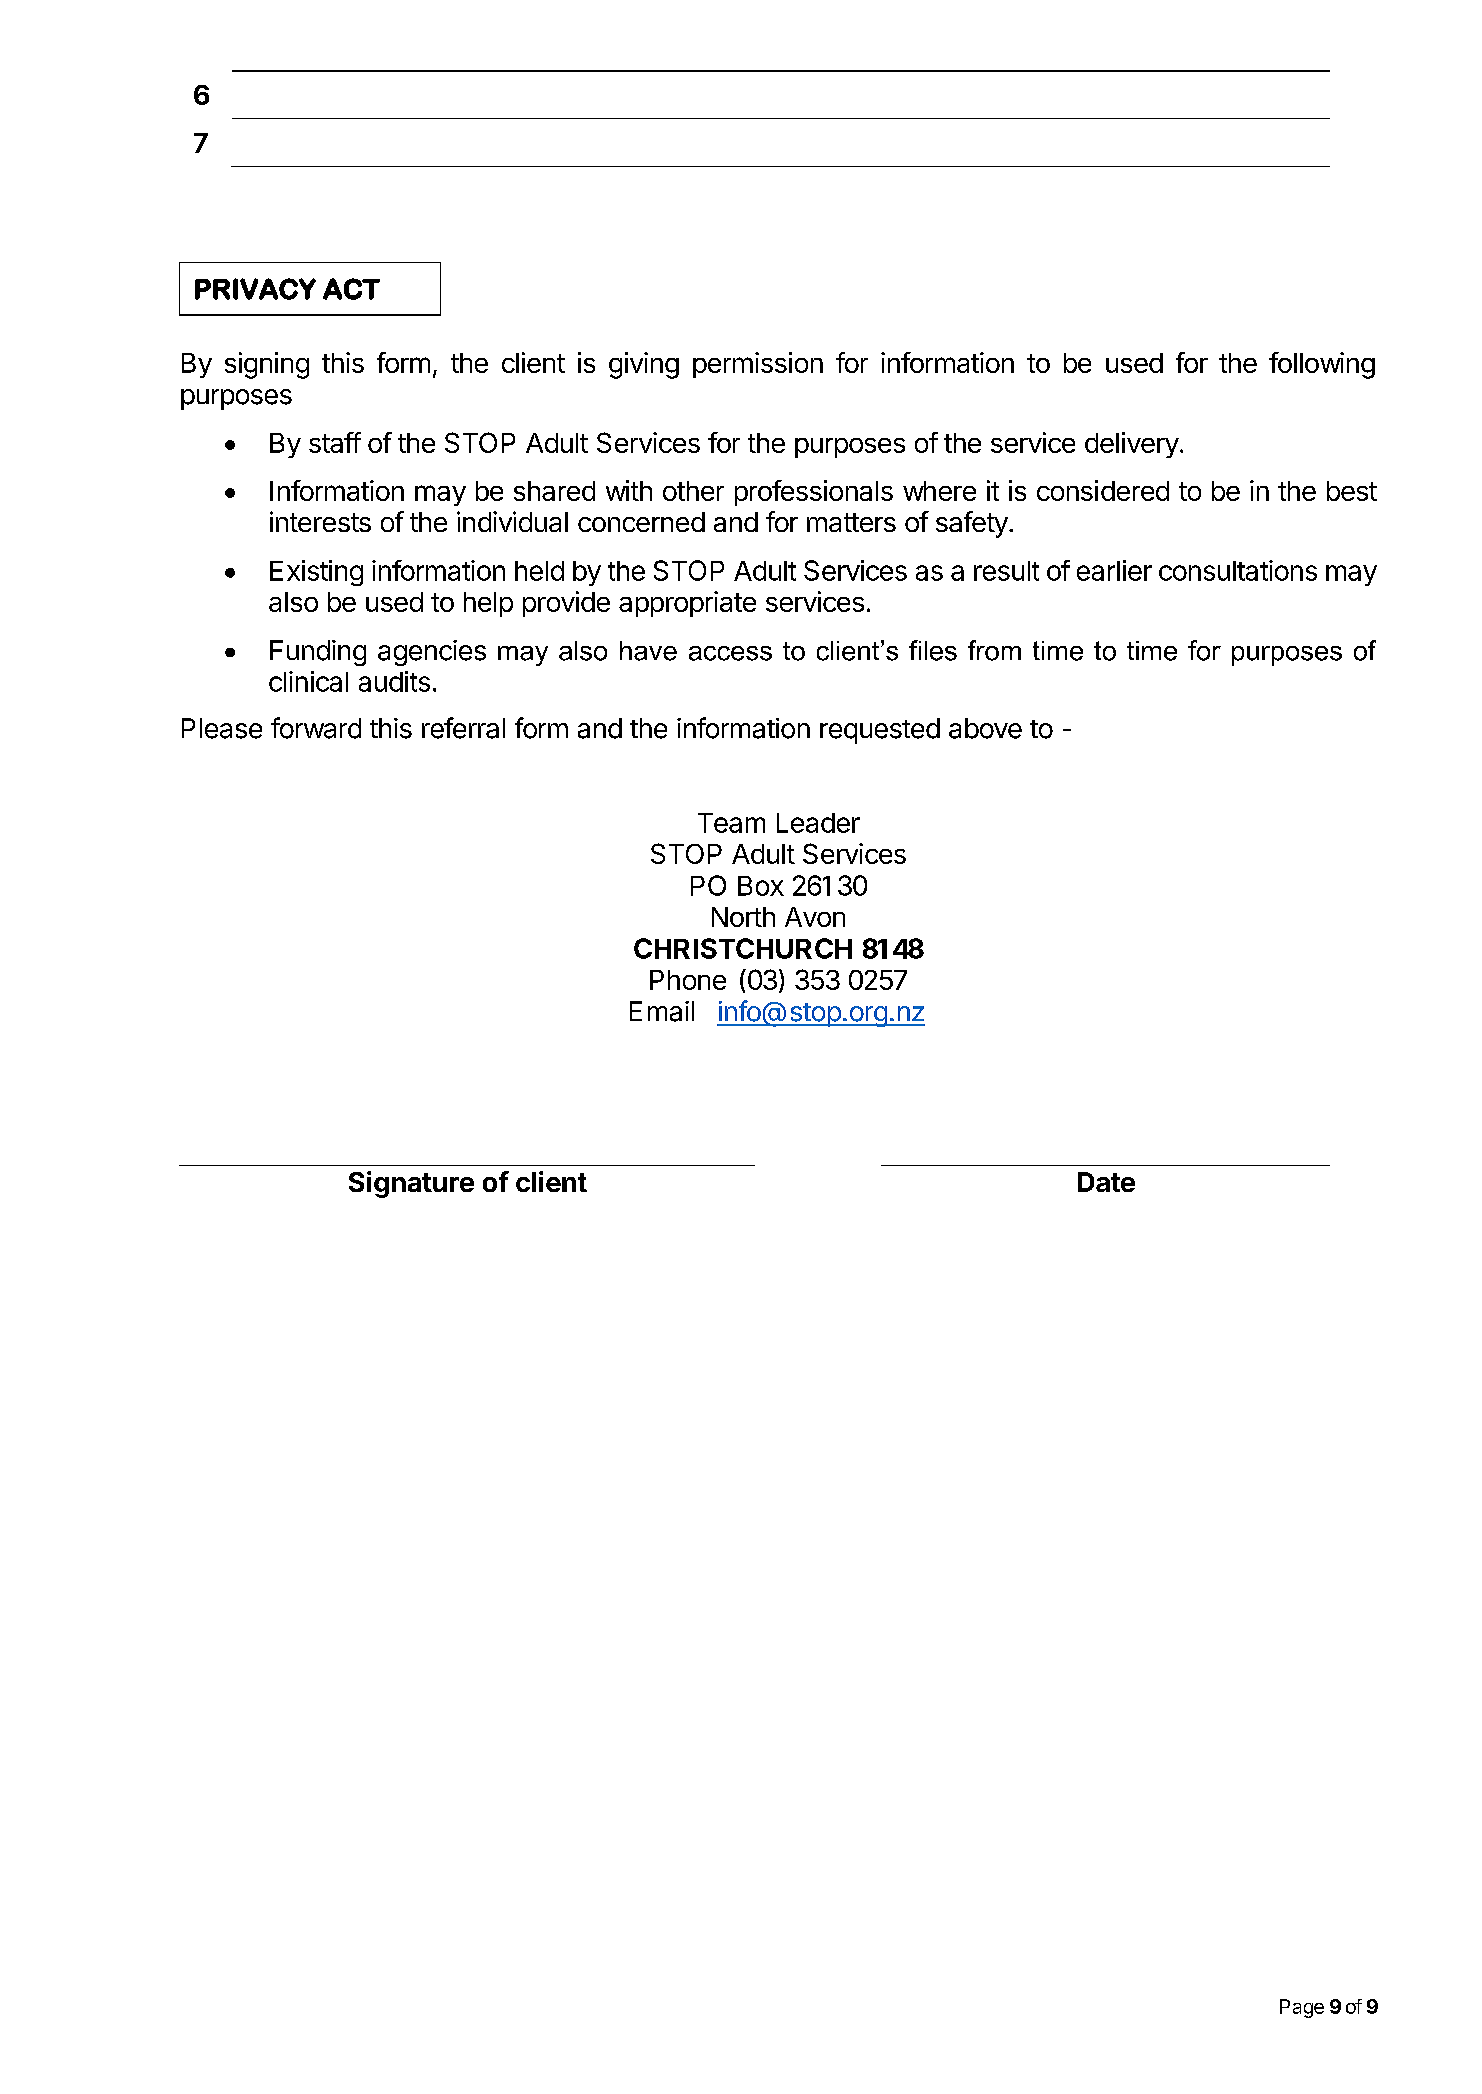 The width and height of the document is (1482, 2094). I want to click on Date, so click(1106, 1182).
